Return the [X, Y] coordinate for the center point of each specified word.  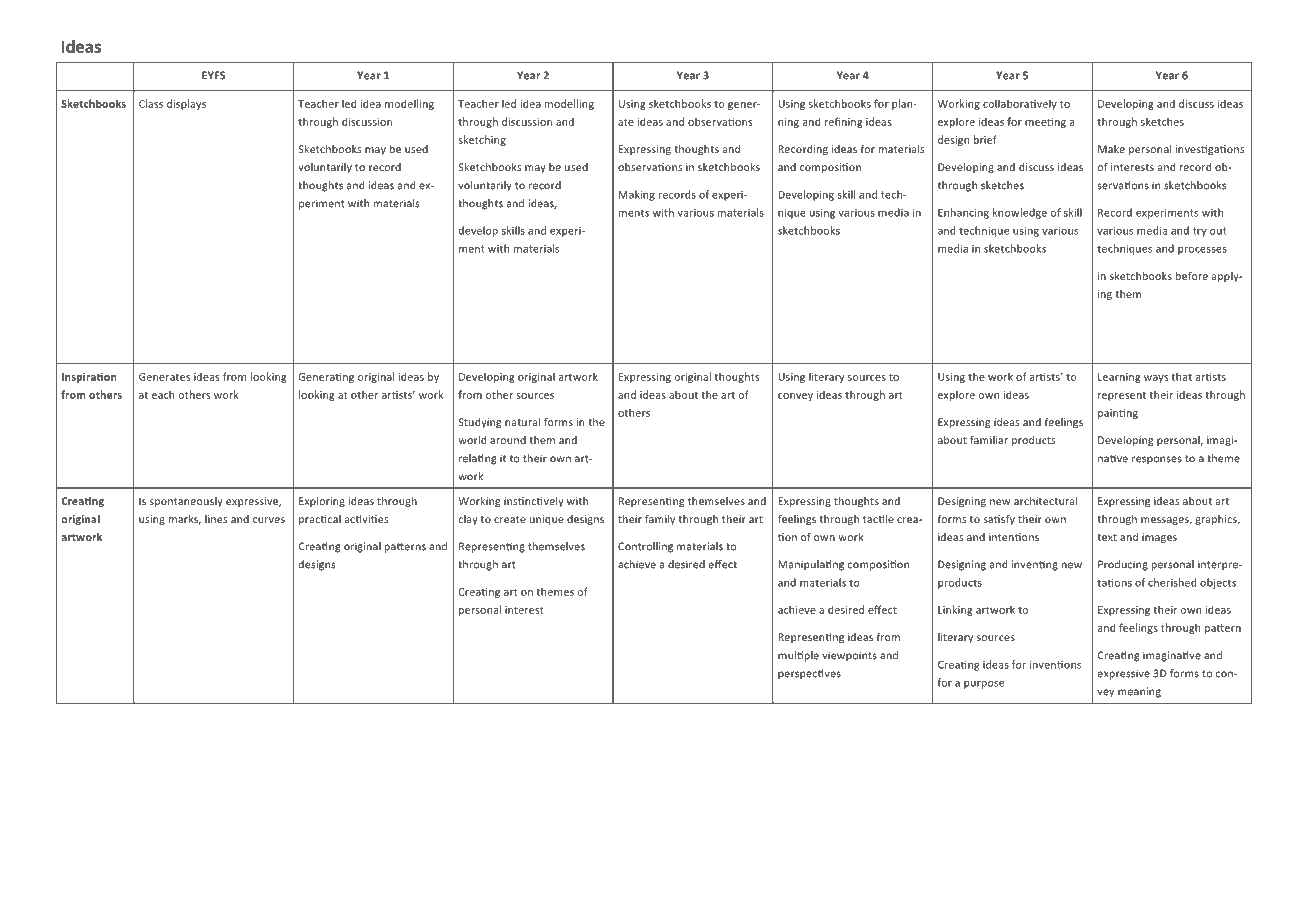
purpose [984, 685]
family [660, 520]
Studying [480, 423]
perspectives [809, 674]
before [1192, 276]
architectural [1045, 501]
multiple [798, 656]
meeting [1045, 123]
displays [186, 104]
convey [795, 397]
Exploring [322, 502]
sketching [482, 140]
